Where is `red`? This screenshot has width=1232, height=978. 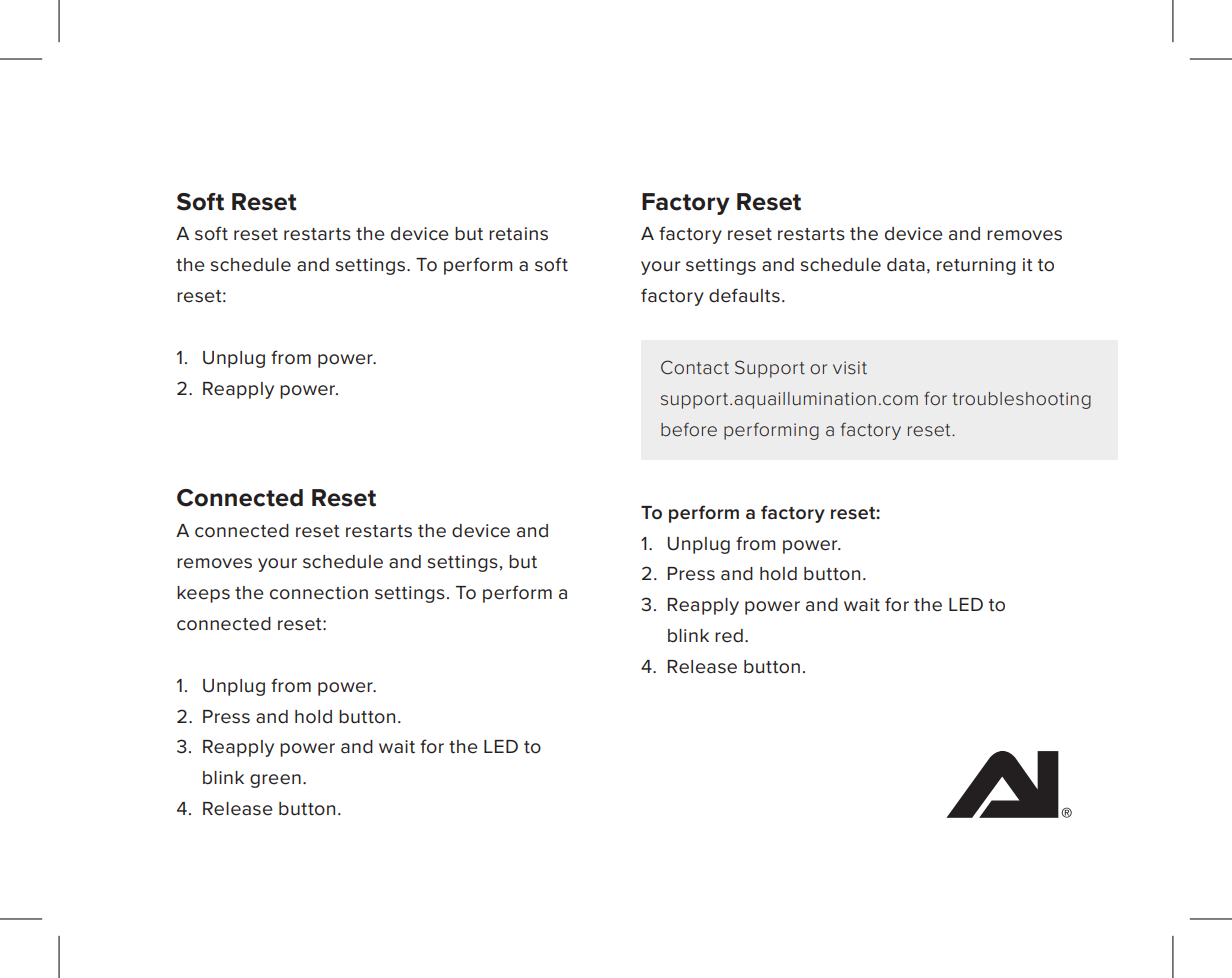
red is located at coordinates (729, 636).
